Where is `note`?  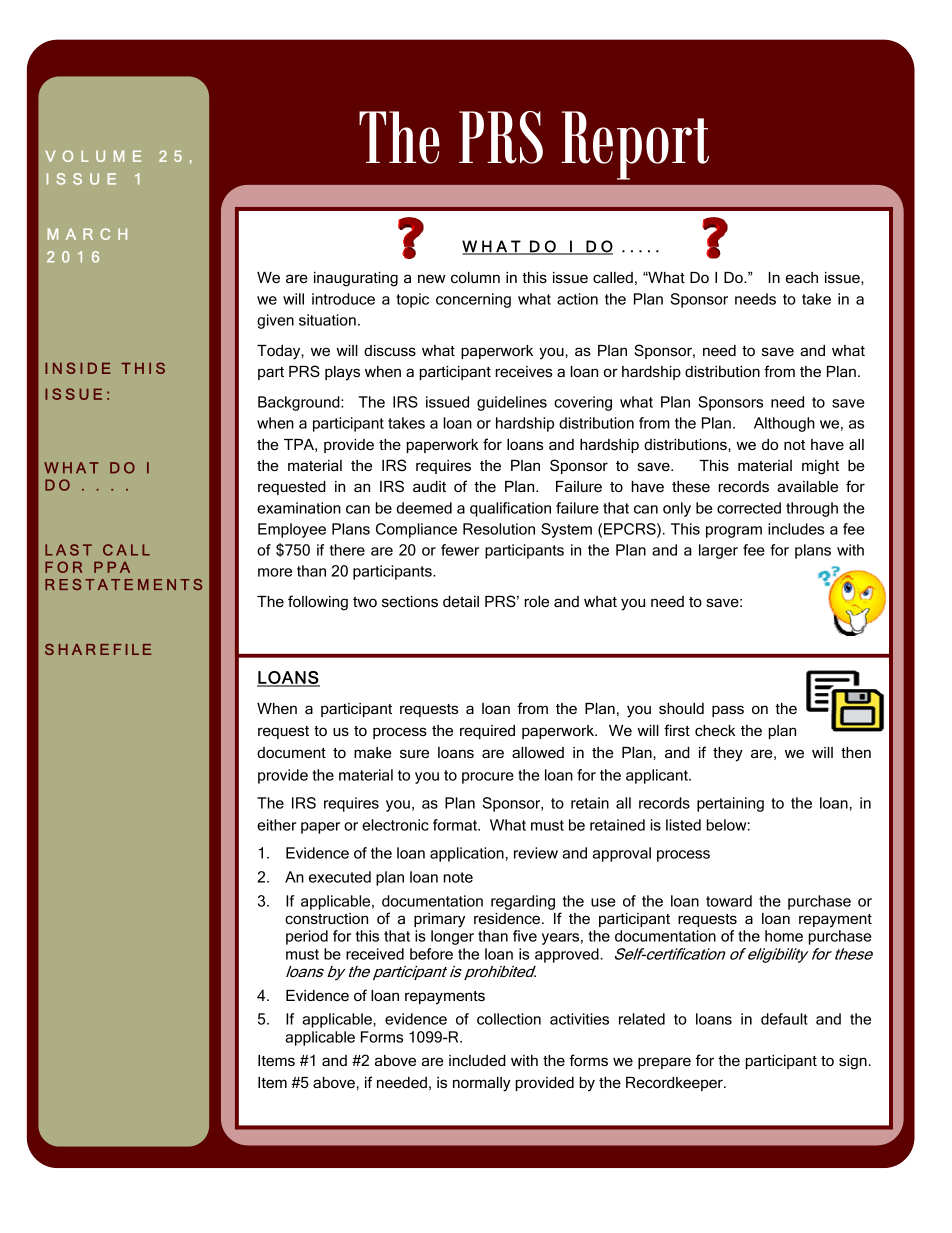 note is located at coordinates (458, 877).
